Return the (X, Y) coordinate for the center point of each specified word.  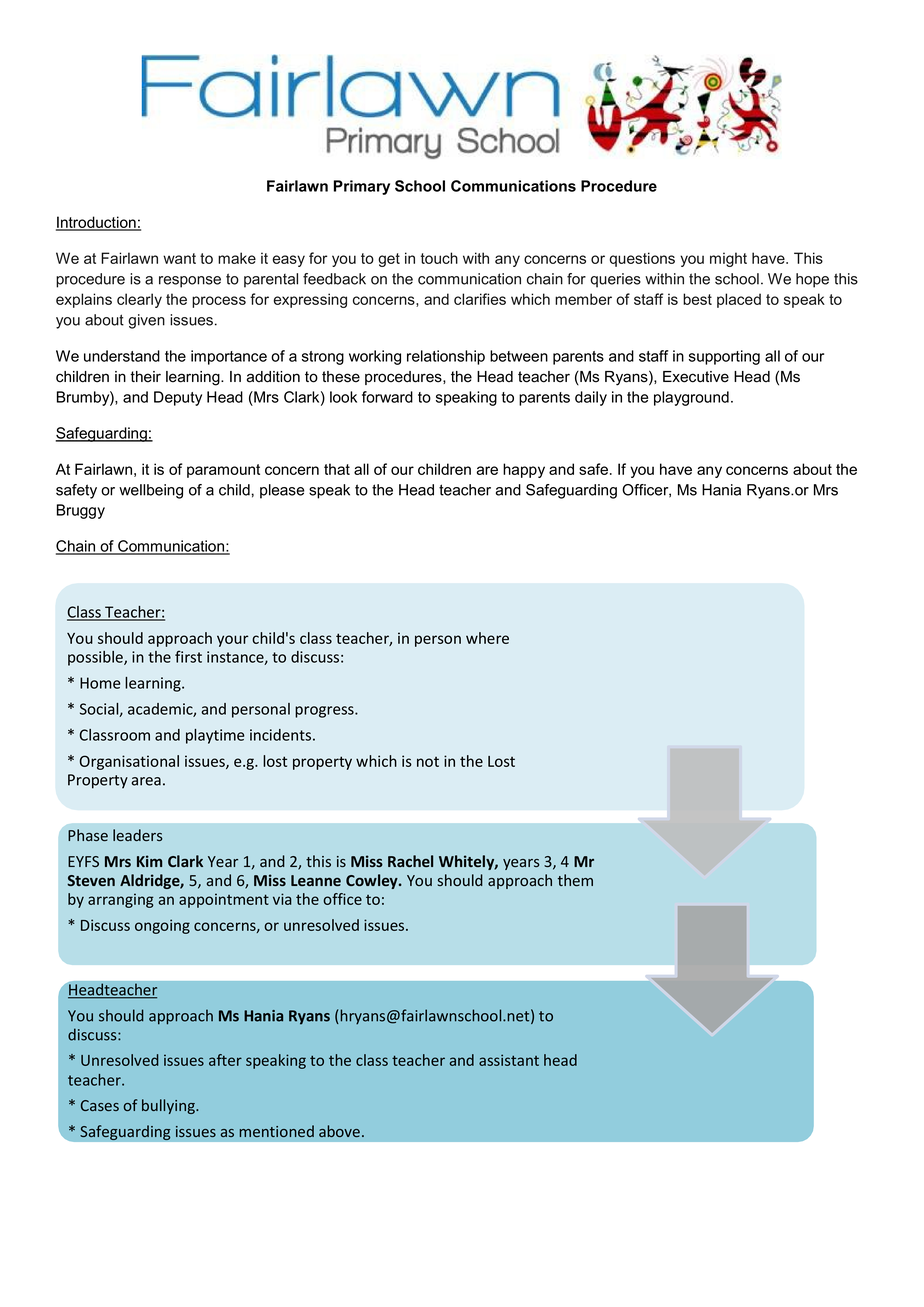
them (575, 880)
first (188, 656)
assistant (509, 1060)
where (487, 638)
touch (439, 258)
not (428, 762)
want (179, 258)
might (728, 259)
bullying (169, 1106)
